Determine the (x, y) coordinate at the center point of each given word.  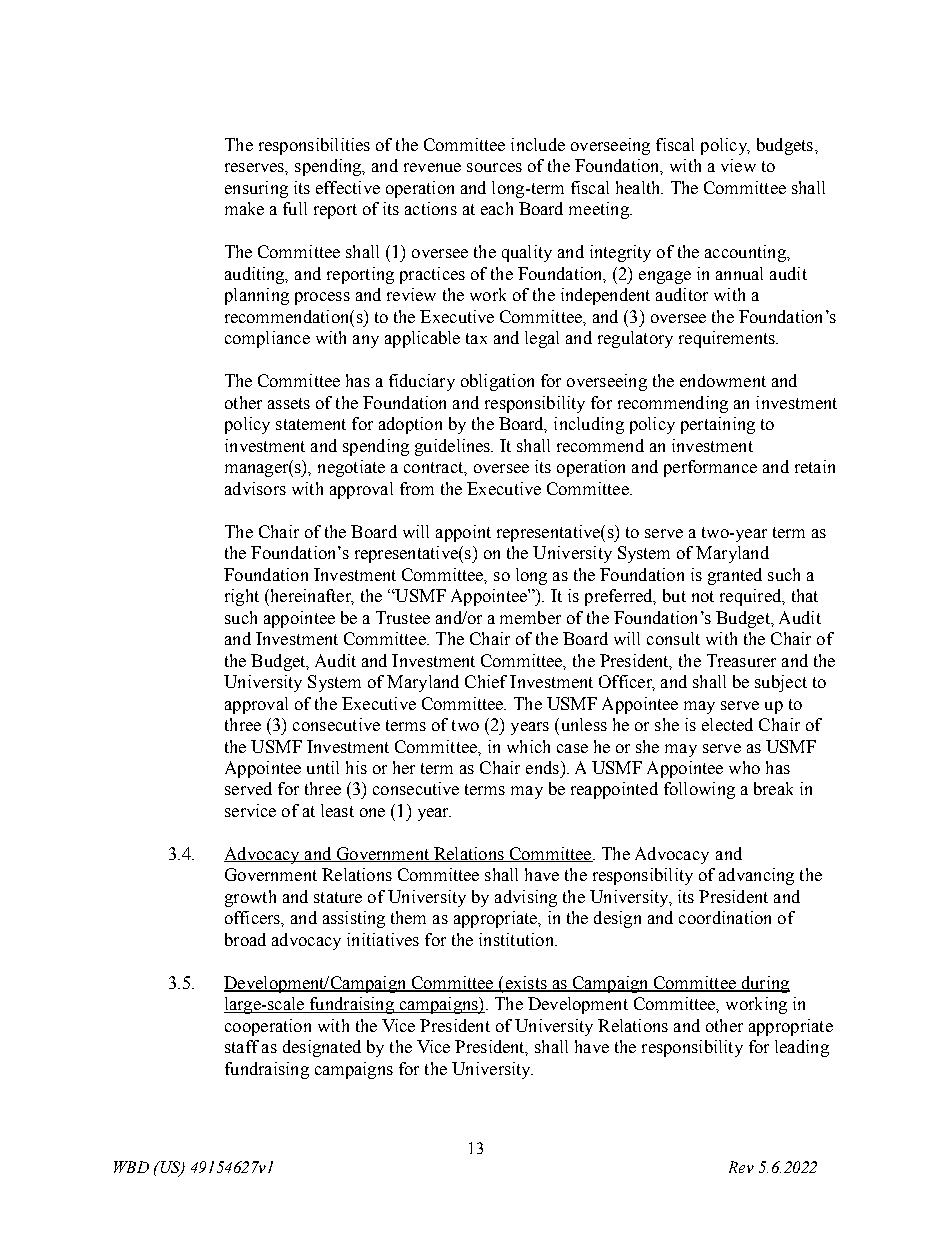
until (323, 767)
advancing (756, 876)
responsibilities (314, 146)
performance (710, 468)
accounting (746, 253)
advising (526, 898)
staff (242, 1046)
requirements (728, 339)
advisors (255, 488)
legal (542, 339)
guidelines (454, 447)
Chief (486, 681)
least (337, 810)
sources (494, 167)
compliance (267, 339)
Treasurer (741, 660)
